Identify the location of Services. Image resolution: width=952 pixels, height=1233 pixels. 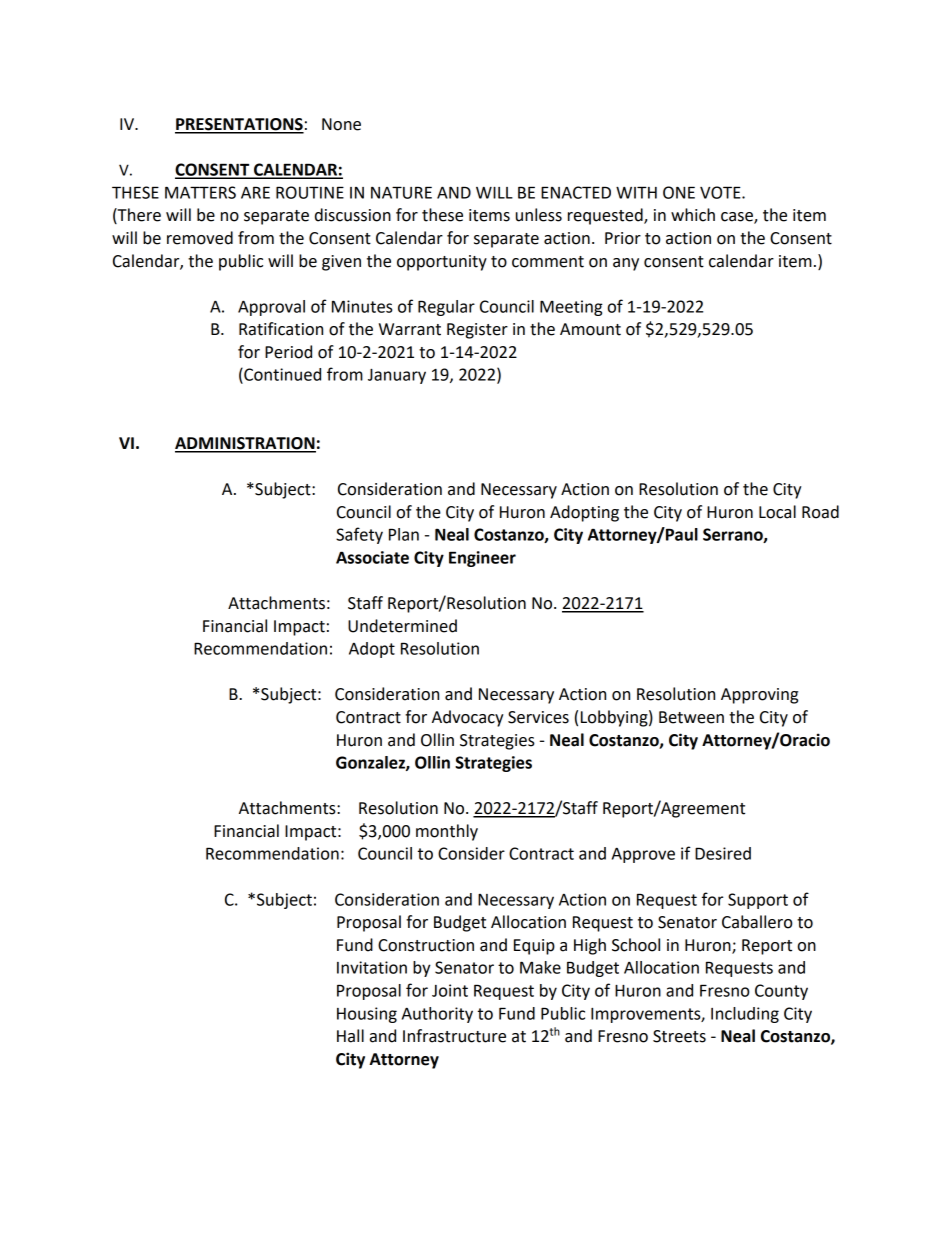
(538, 717).
